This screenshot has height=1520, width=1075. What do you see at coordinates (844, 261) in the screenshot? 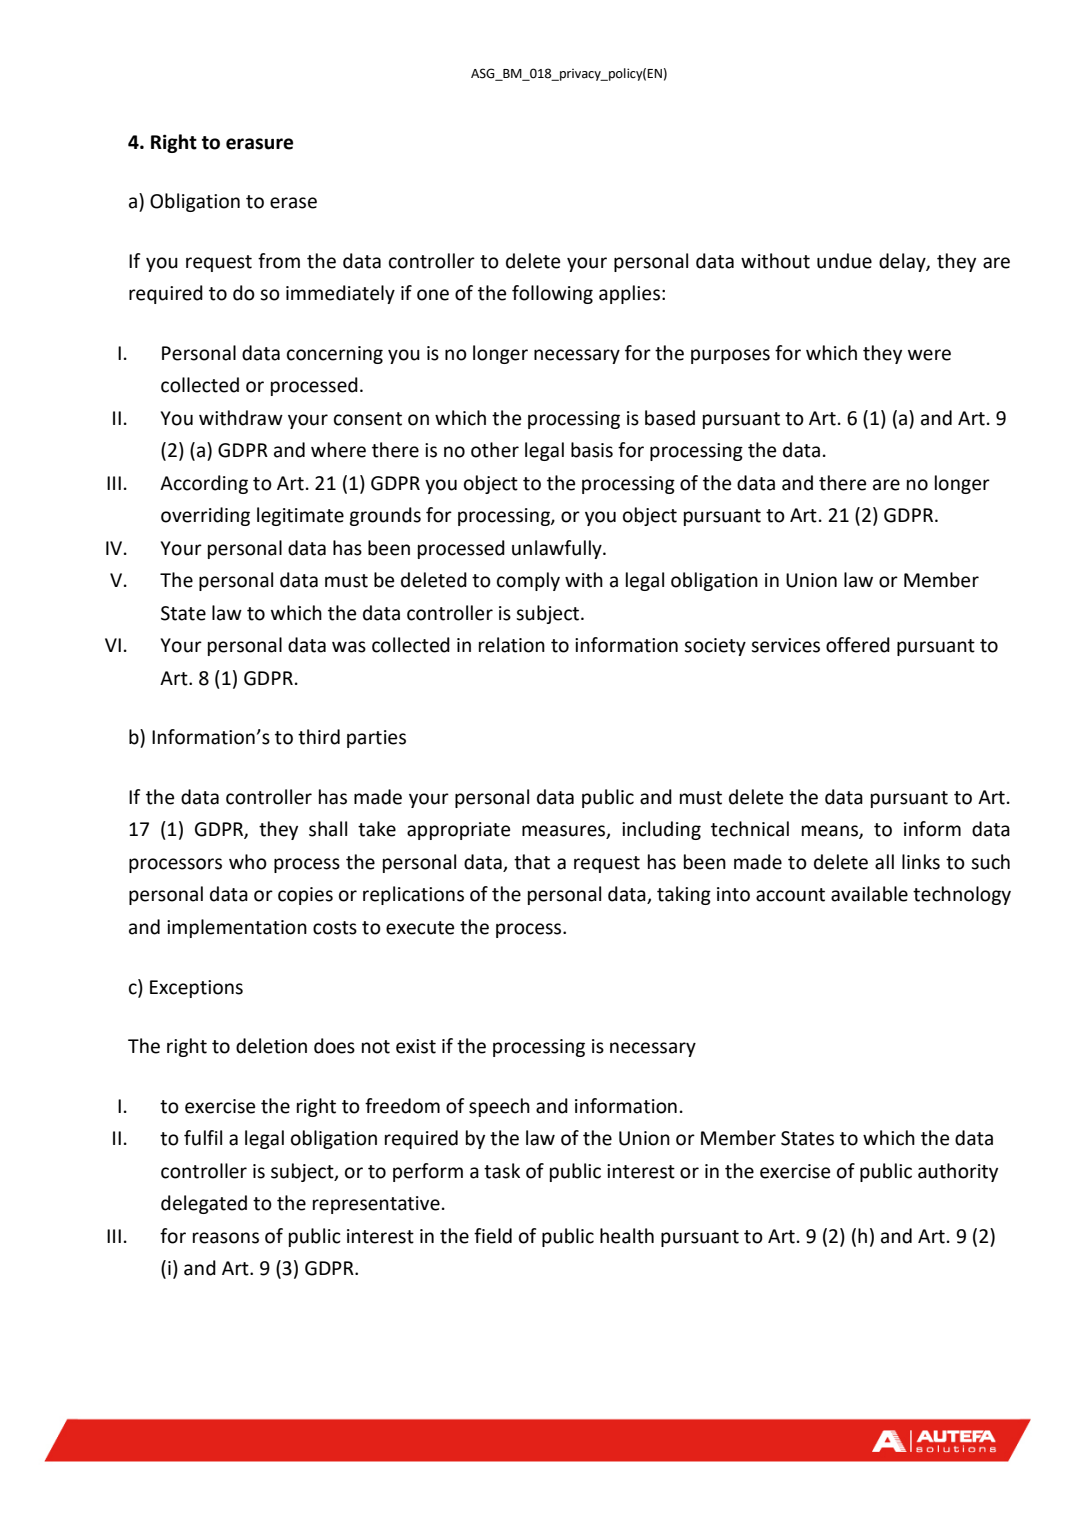
I see `undue` at bounding box center [844, 261].
